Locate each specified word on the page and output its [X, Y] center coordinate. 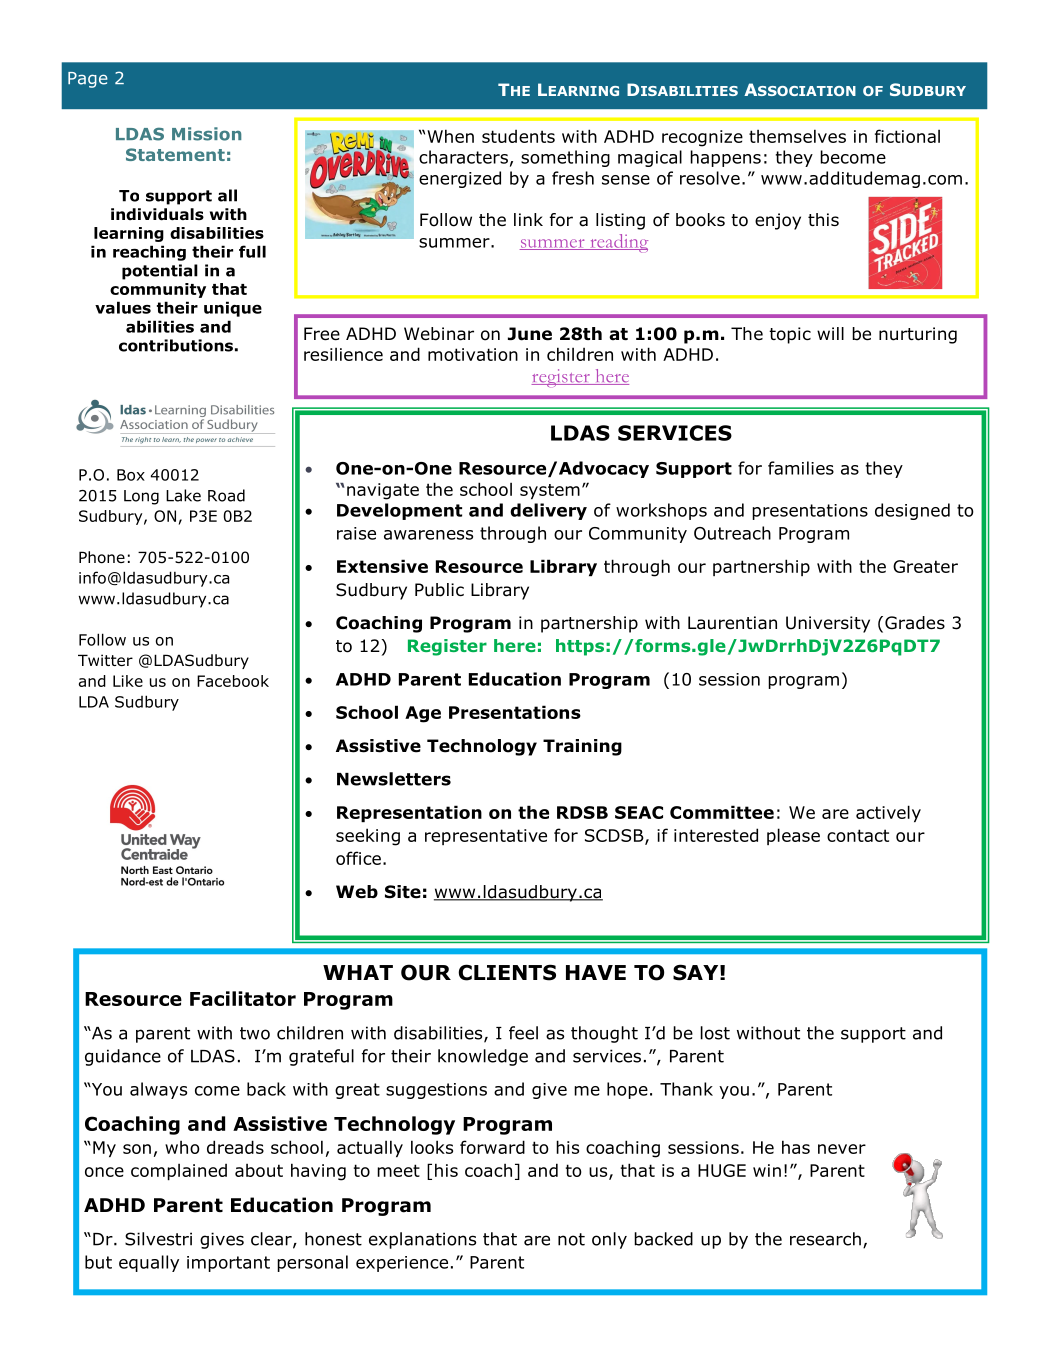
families [801, 468]
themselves [797, 136]
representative [486, 837]
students [518, 136]
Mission [206, 134]
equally [149, 1263]
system [550, 491]
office [358, 858]
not [571, 1239]
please [793, 836]
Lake [183, 495]
